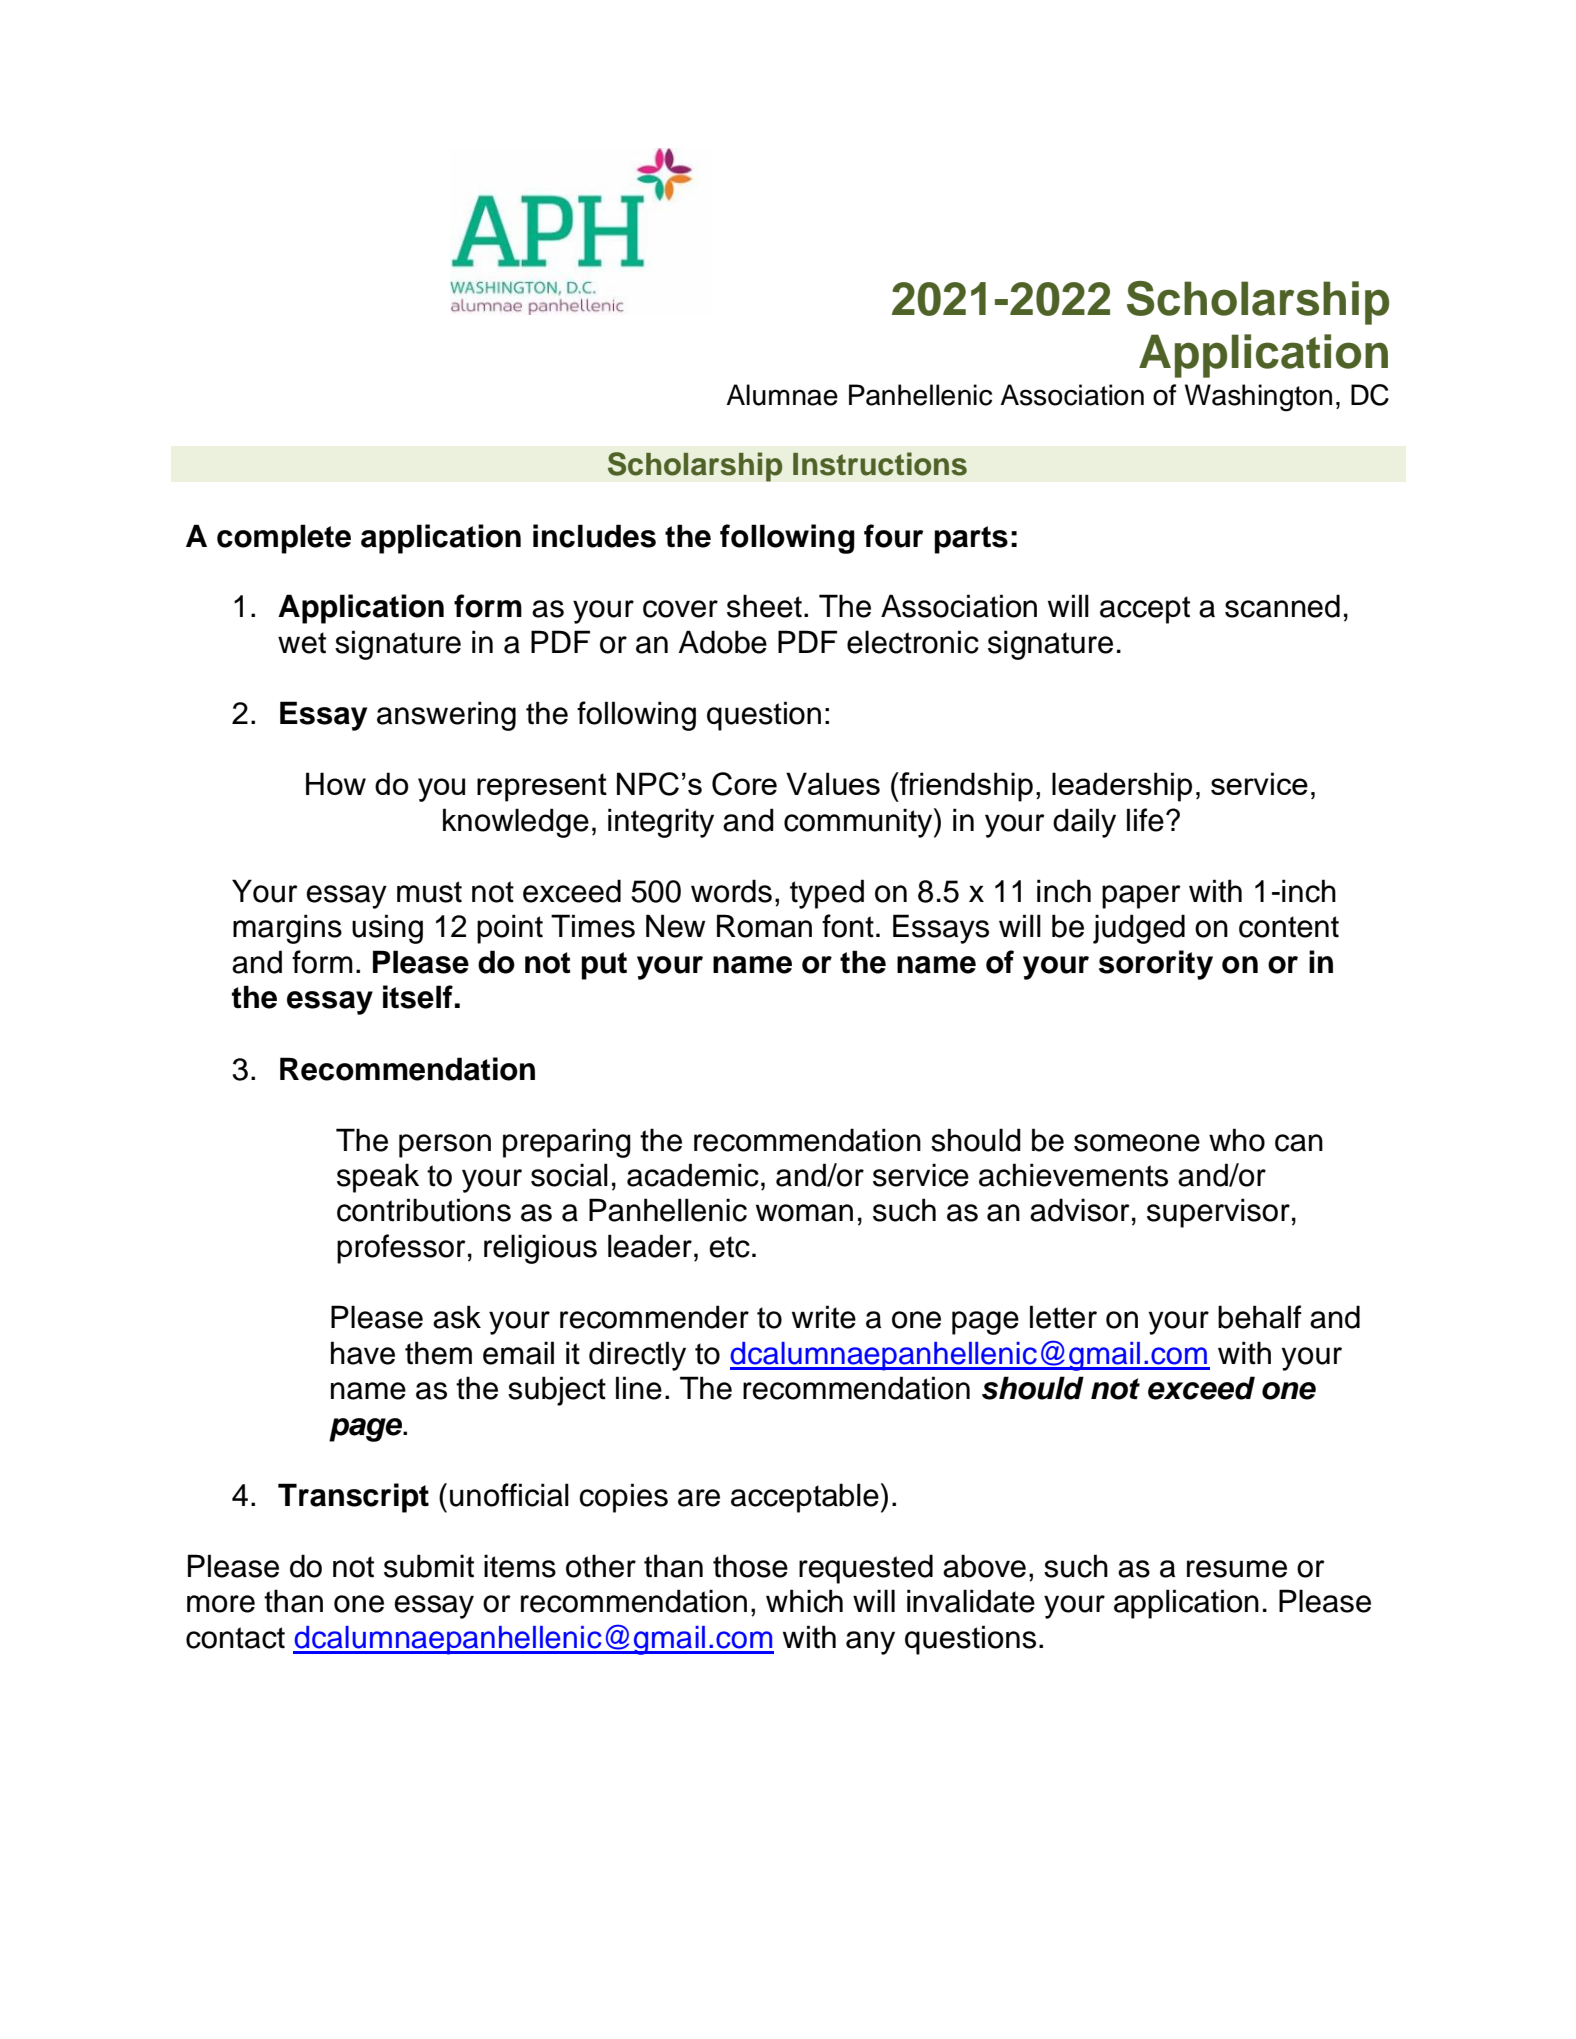  What do you see at coordinates (824, 1317) in the screenshot?
I see `write` at bounding box center [824, 1317].
